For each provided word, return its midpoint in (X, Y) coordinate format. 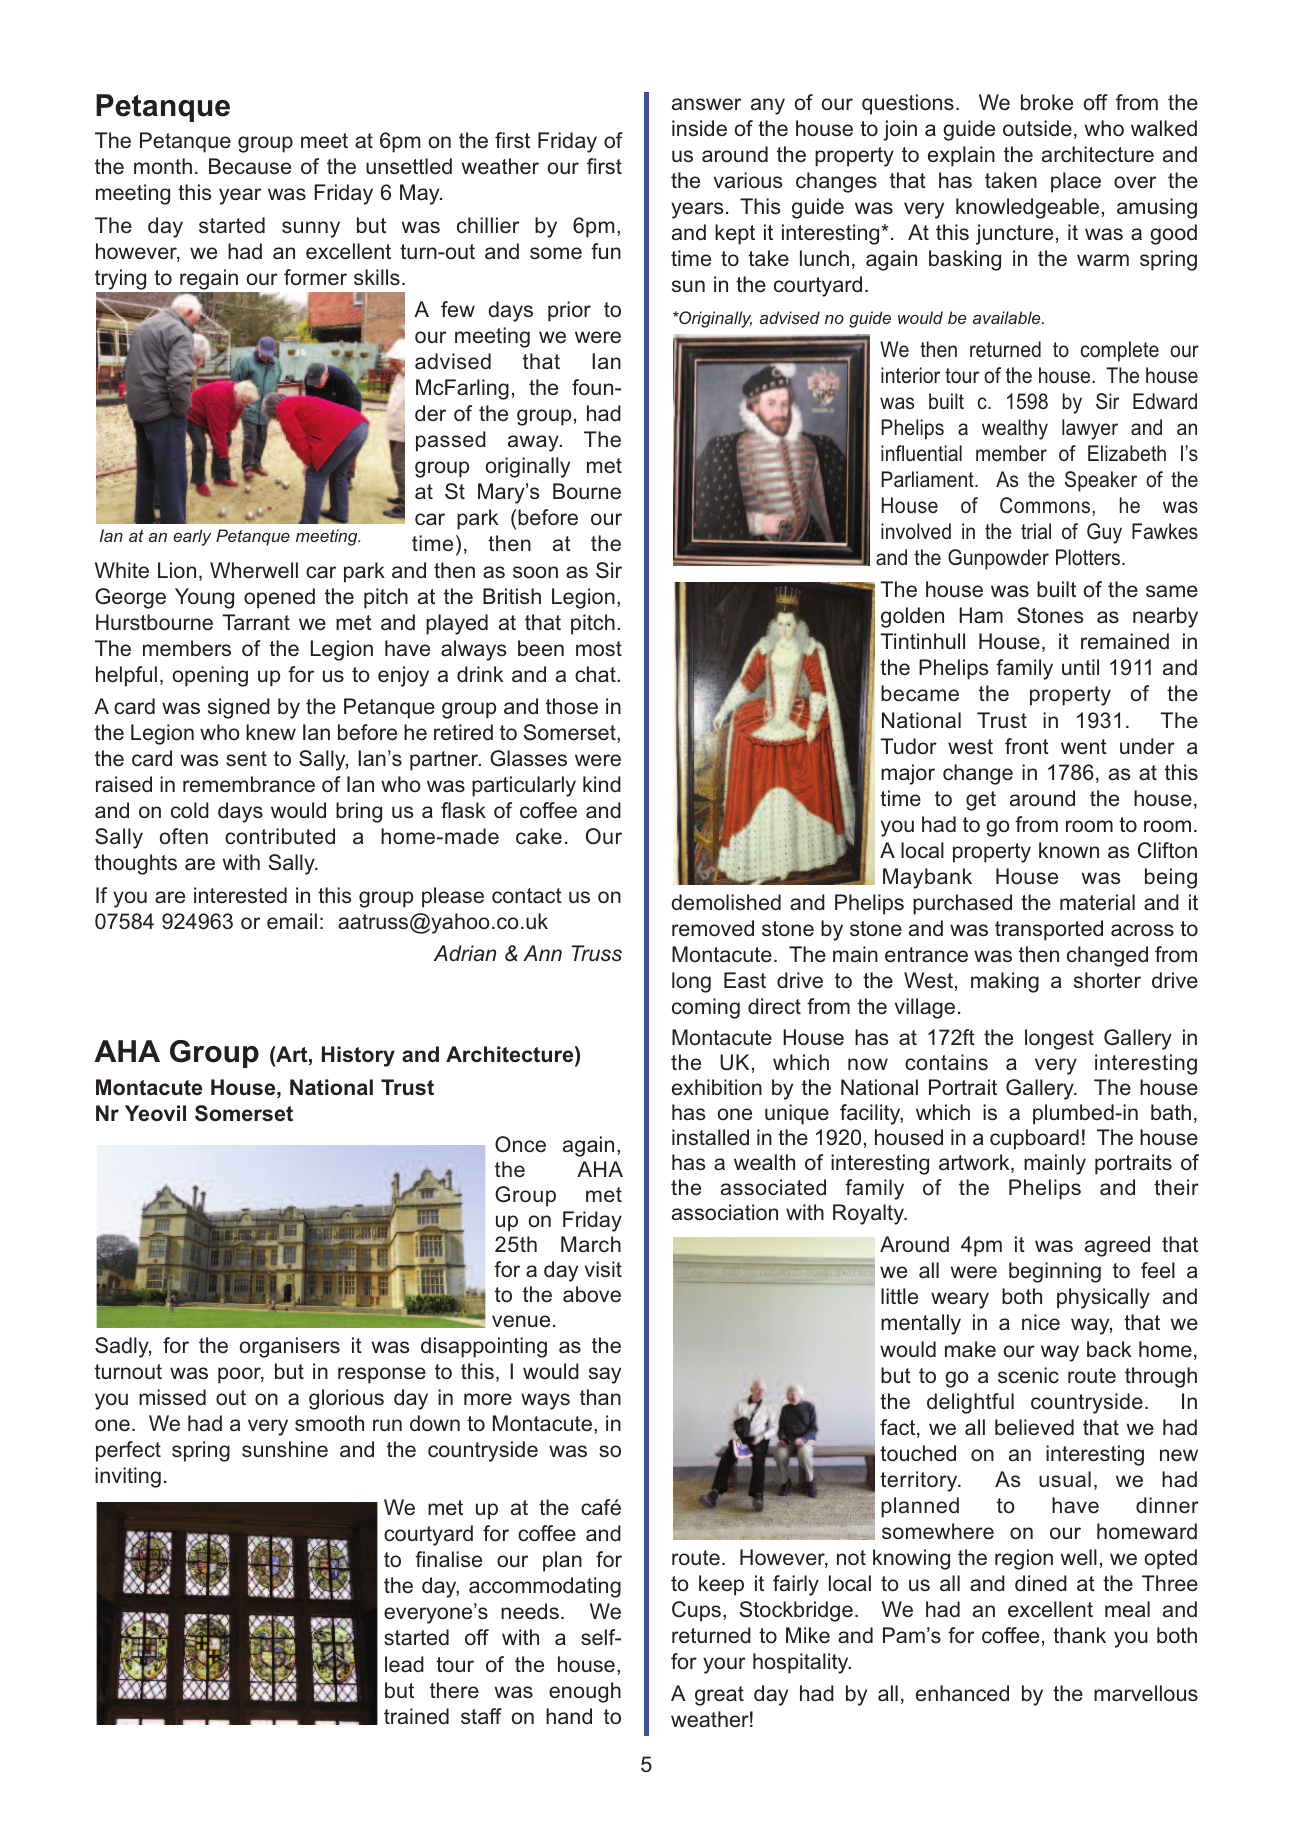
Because (250, 166)
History (358, 1056)
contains (946, 1062)
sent (246, 758)
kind (602, 784)
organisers (289, 1347)
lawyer (1090, 429)
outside (1037, 128)
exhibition (717, 1087)
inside (699, 128)
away (534, 443)
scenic (1028, 1375)
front (1027, 746)
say (605, 1375)
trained (416, 1716)
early (192, 537)
